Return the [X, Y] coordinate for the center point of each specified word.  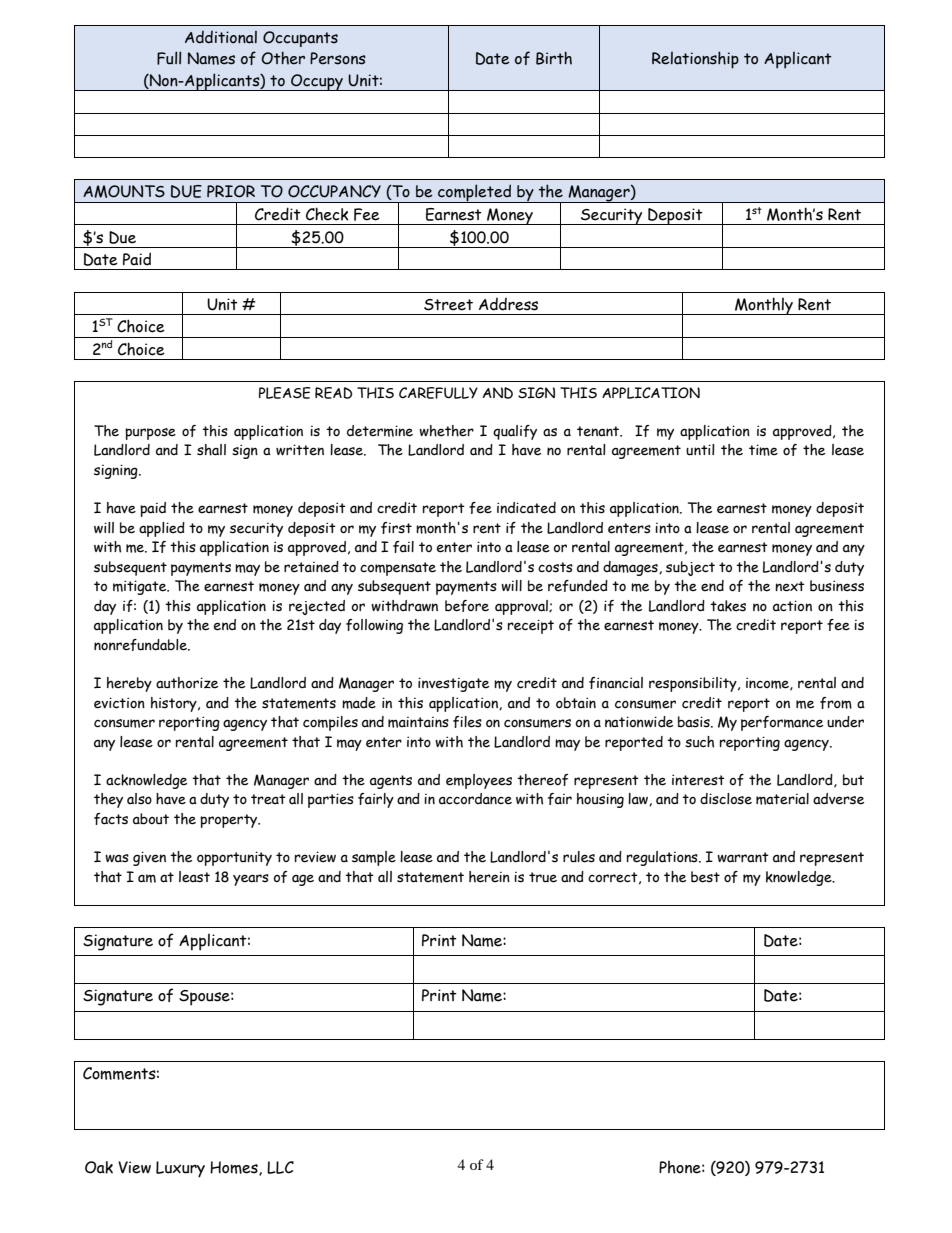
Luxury [180, 1169]
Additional [221, 37]
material [782, 799]
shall [211, 450]
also [139, 799]
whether [446, 431]
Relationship [695, 60]
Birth [554, 58]
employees [479, 781]
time [763, 450]
